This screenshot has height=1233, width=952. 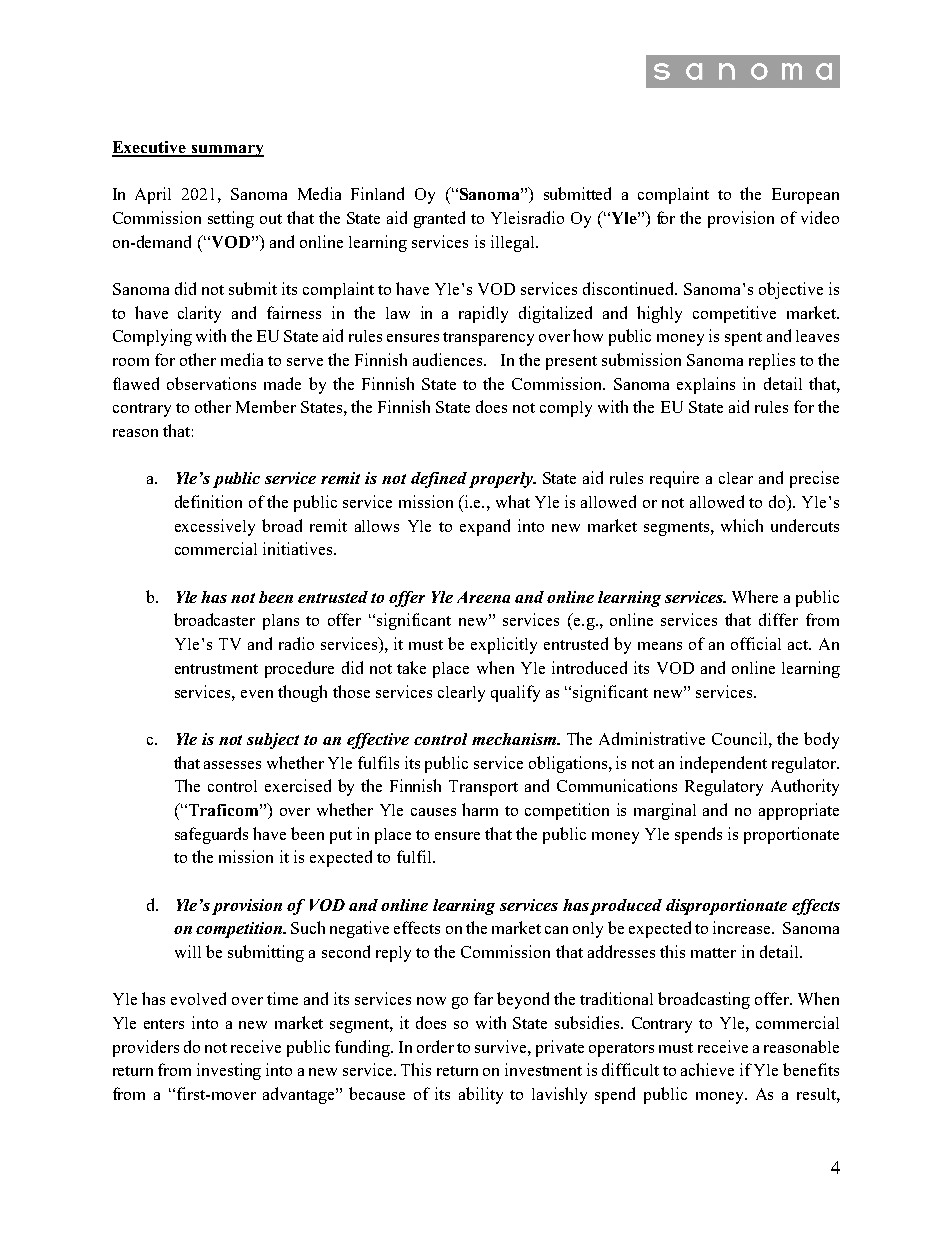 What do you see at coordinates (439, 219) in the screenshot?
I see `granted` at bounding box center [439, 219].
